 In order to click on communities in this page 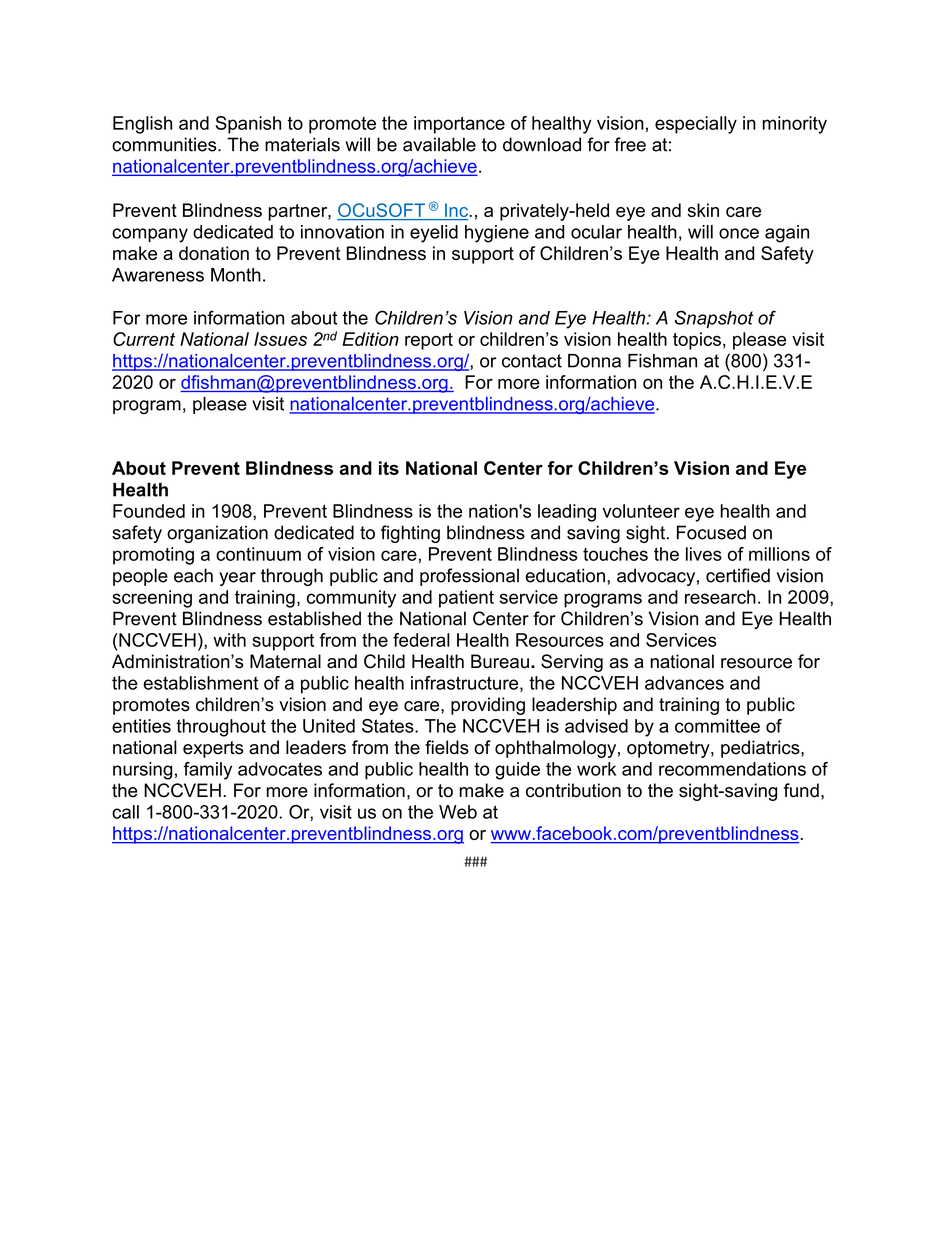, I will do `click(165, 144)`.
